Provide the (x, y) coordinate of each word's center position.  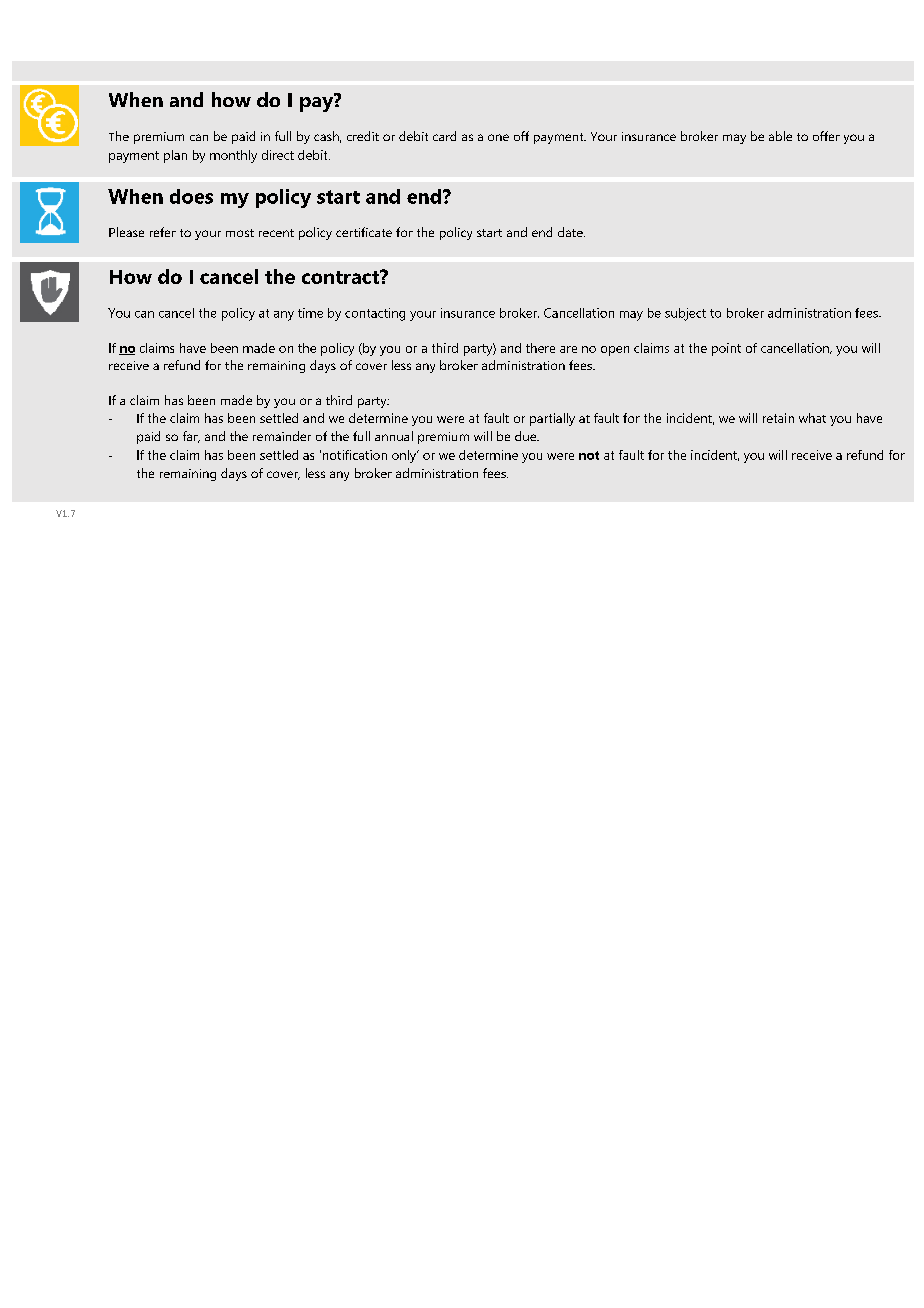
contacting (375, 314)
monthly (233, 156)
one (498, 137)
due (527, 436)
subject (685, 314)
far (191, 437)
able (780, 136)
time (310, 313)
